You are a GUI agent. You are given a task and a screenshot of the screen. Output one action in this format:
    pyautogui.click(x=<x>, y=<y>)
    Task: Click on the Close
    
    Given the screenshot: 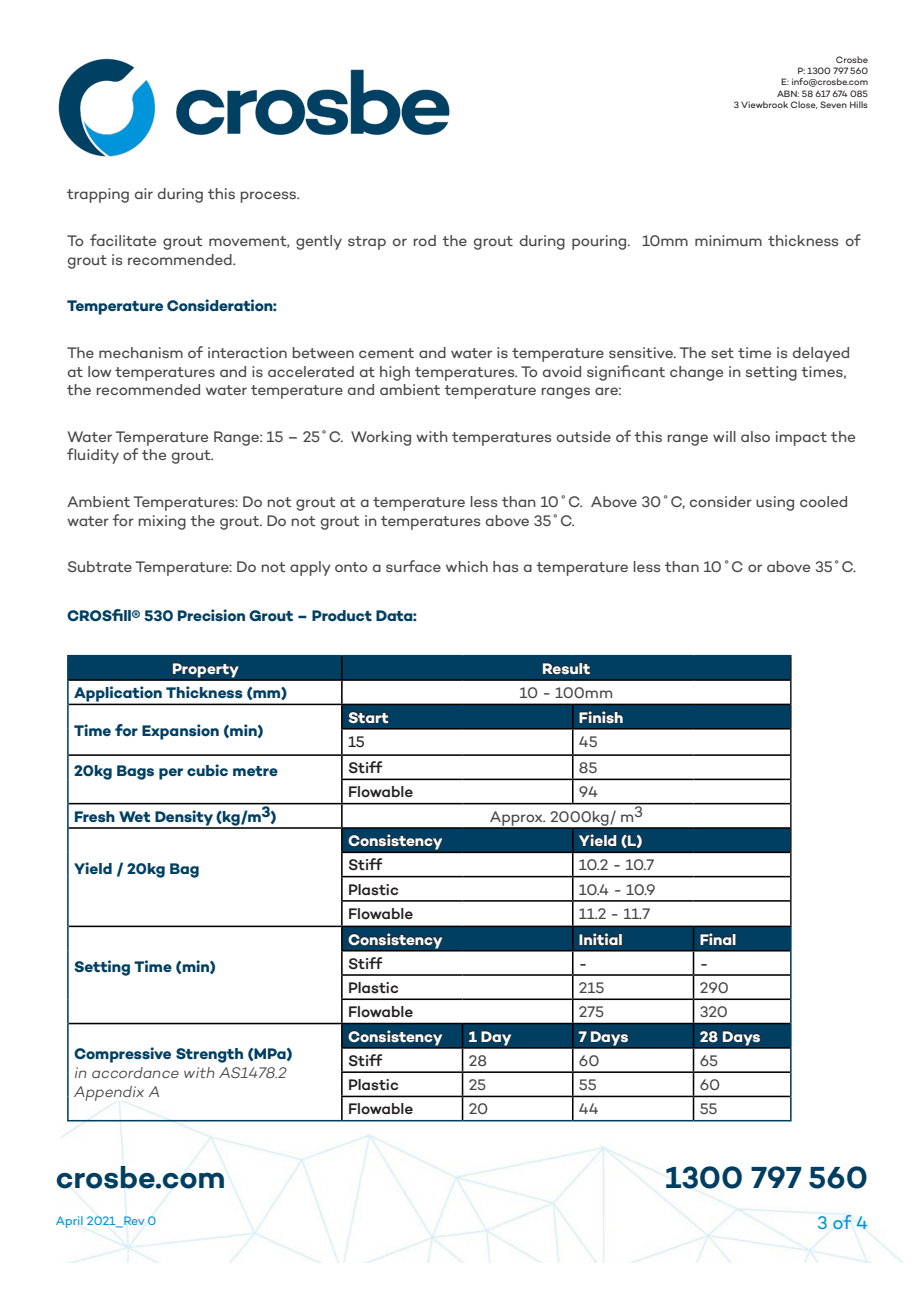 What is the action you would take?
    pyautogui.click(x=804, y=105)
